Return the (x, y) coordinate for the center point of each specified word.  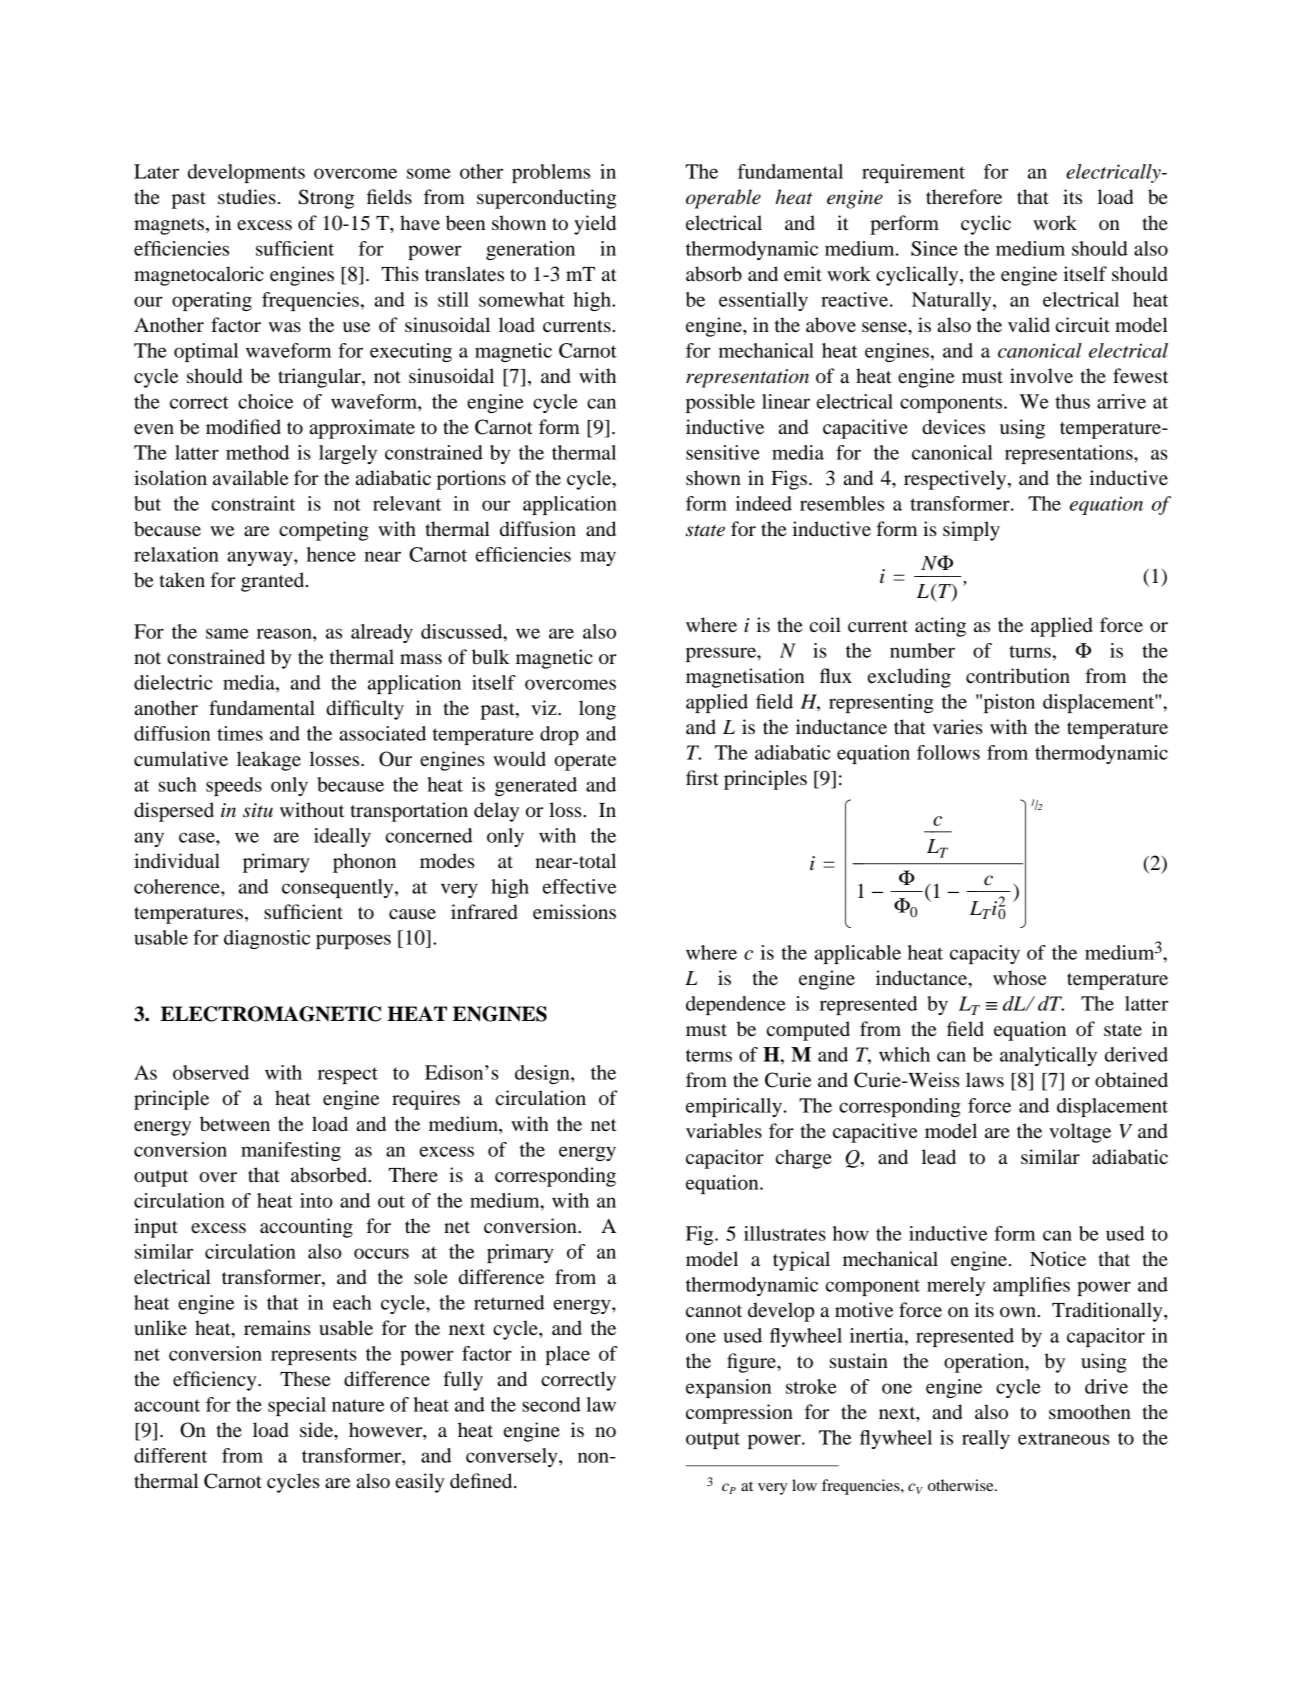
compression (739, 1414)
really (986, 1439)
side (317, 1430)
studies (247, 197)
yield (595, 225)
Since (934, 248)
